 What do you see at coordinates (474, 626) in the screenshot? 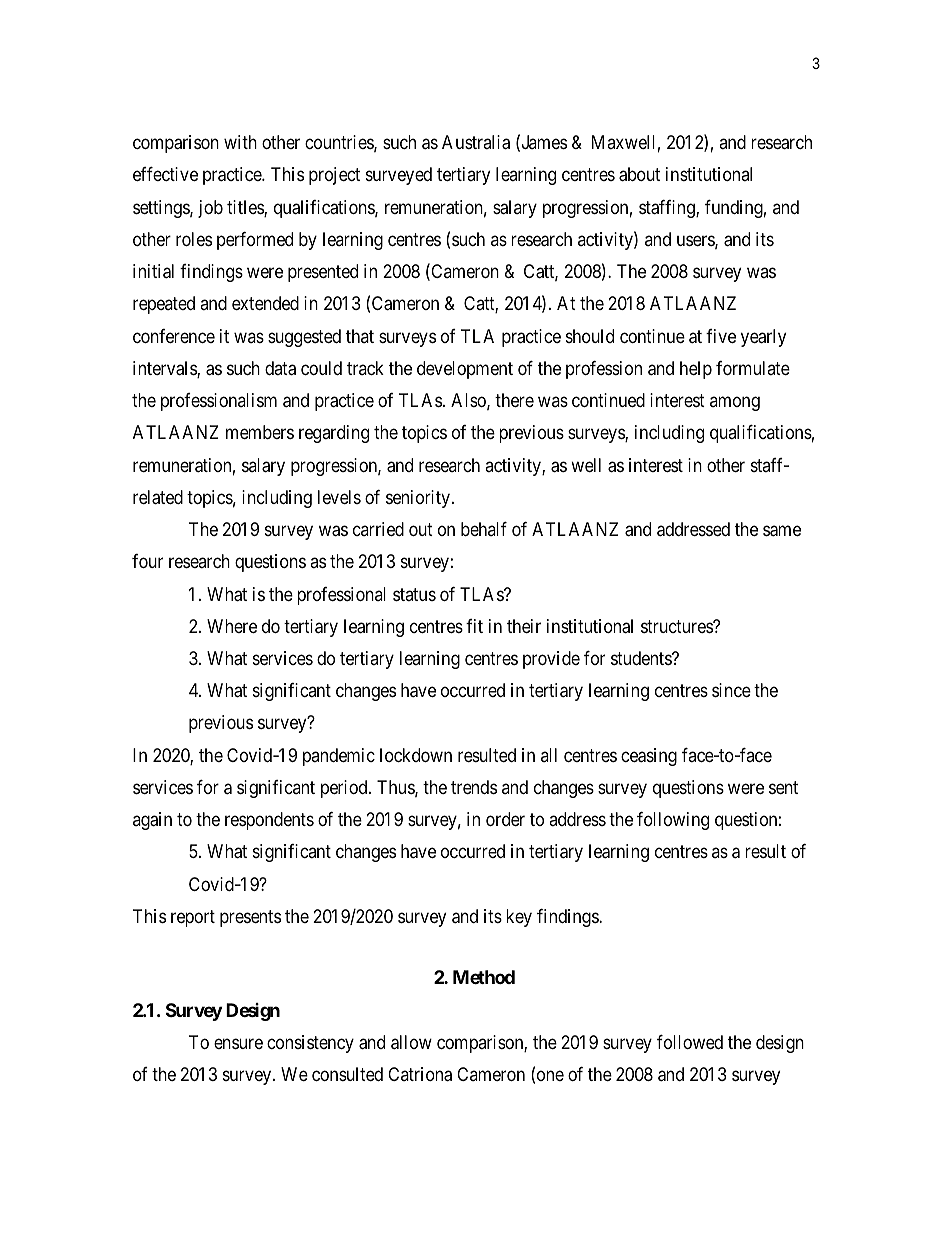
I see `fit` at bounding box center [474, 626].
